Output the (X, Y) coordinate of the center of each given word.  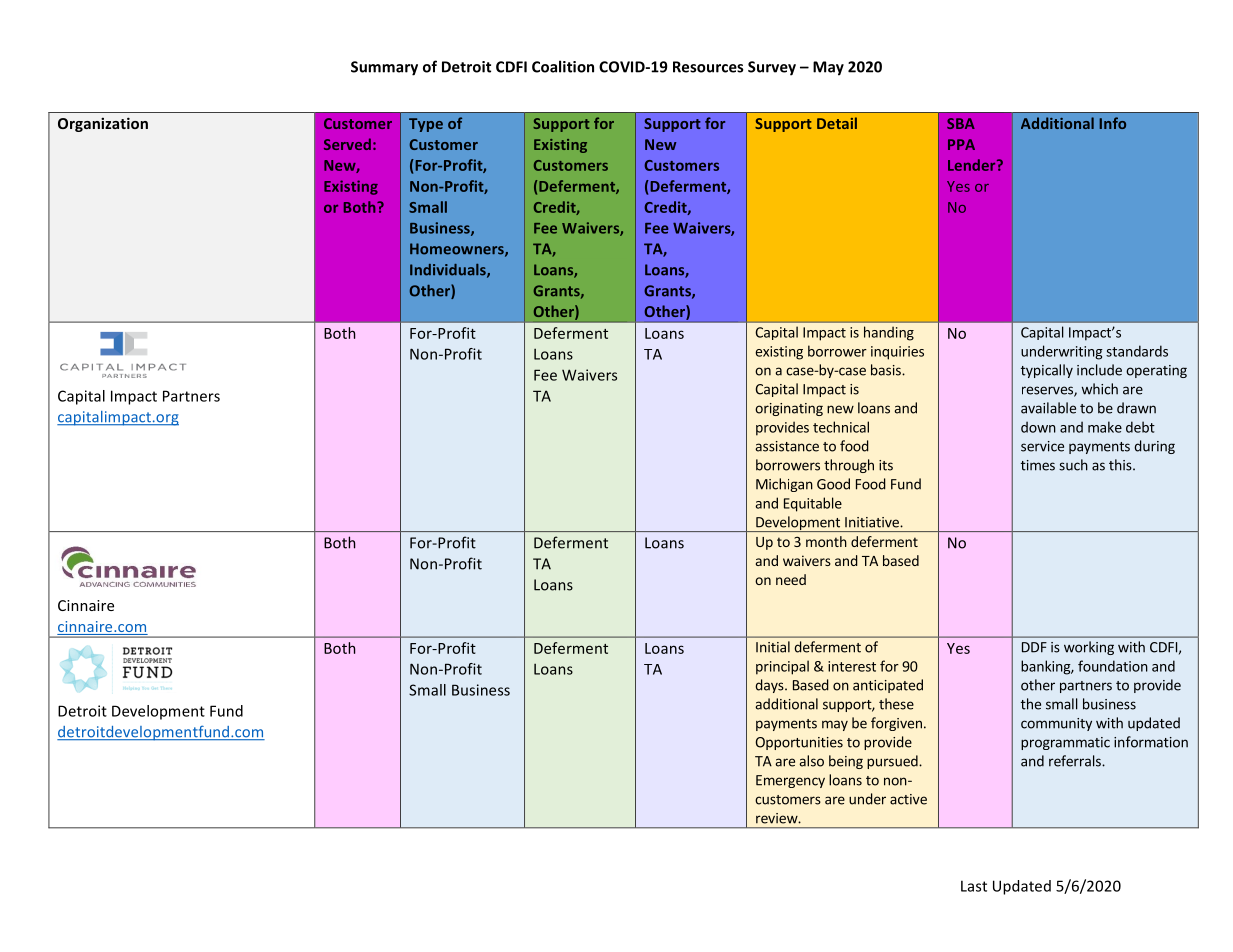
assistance (787, 446)
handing (889, 333)
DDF (1034, 647)
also (811, 761)
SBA (961, 123)
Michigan (784, 485)
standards (1137, 351)
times (1038, 465)
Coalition (563, 66)
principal (782, 667)
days (770, 686)
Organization (103, 124)
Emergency (790, 781)
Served (347, 144)
